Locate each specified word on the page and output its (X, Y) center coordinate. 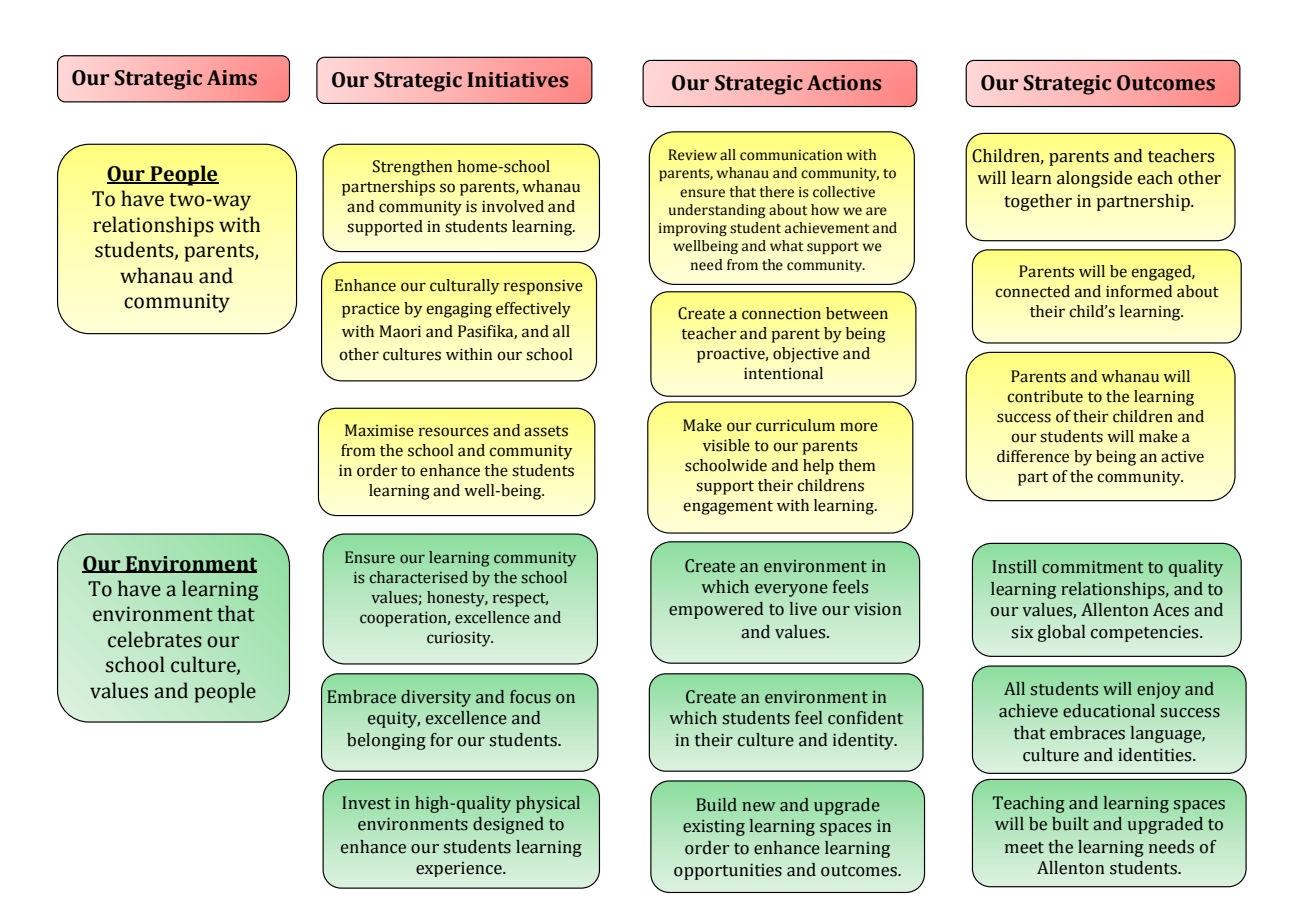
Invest (366, 803)
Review (692, 155)
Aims (232, 78)
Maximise (379, 430)
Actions (844, 83)
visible (726, 445)
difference (1033, 456)
